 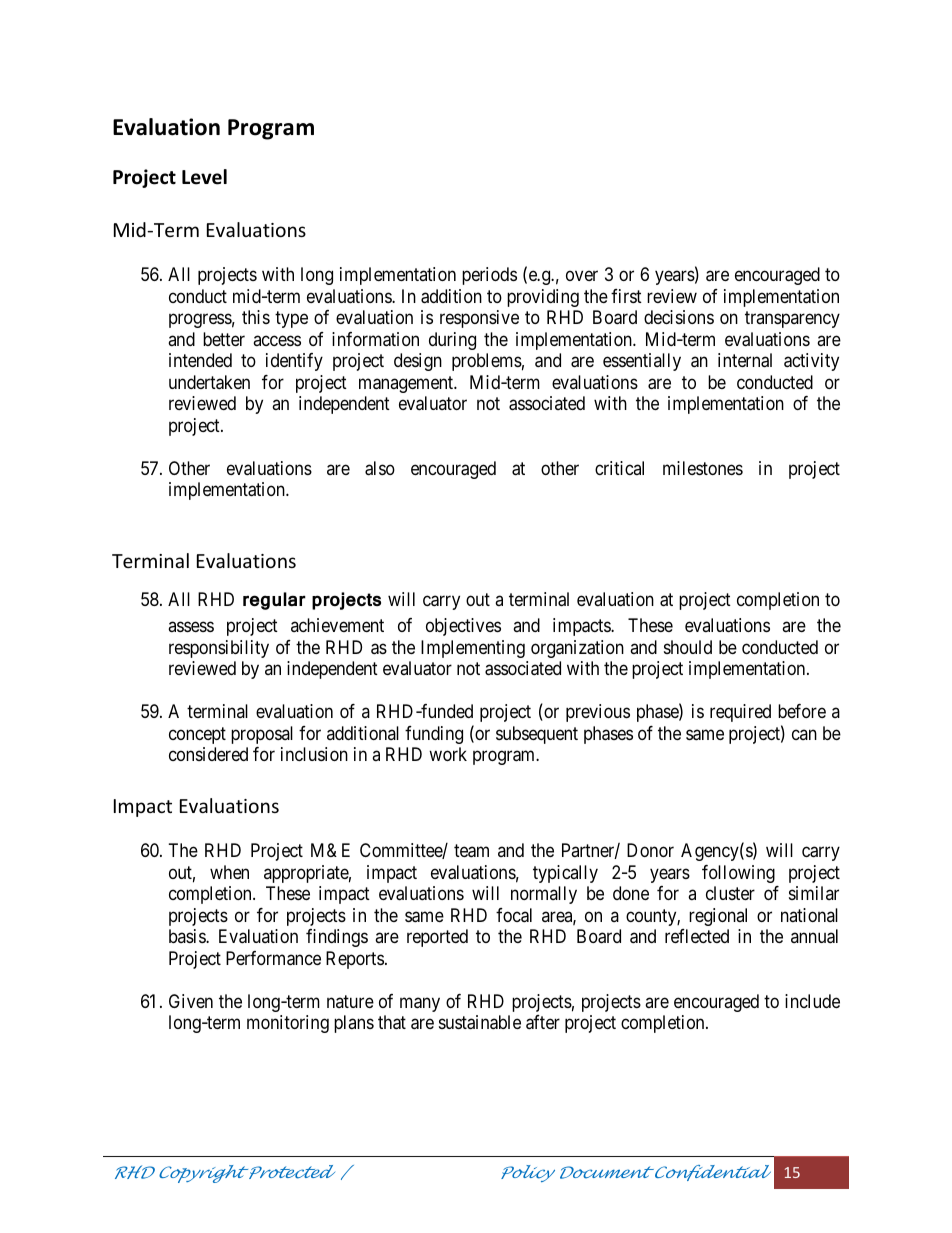 What do you see at coordinates (688, 647) in the image?
I see `should` at bounding box center [688, 647].
